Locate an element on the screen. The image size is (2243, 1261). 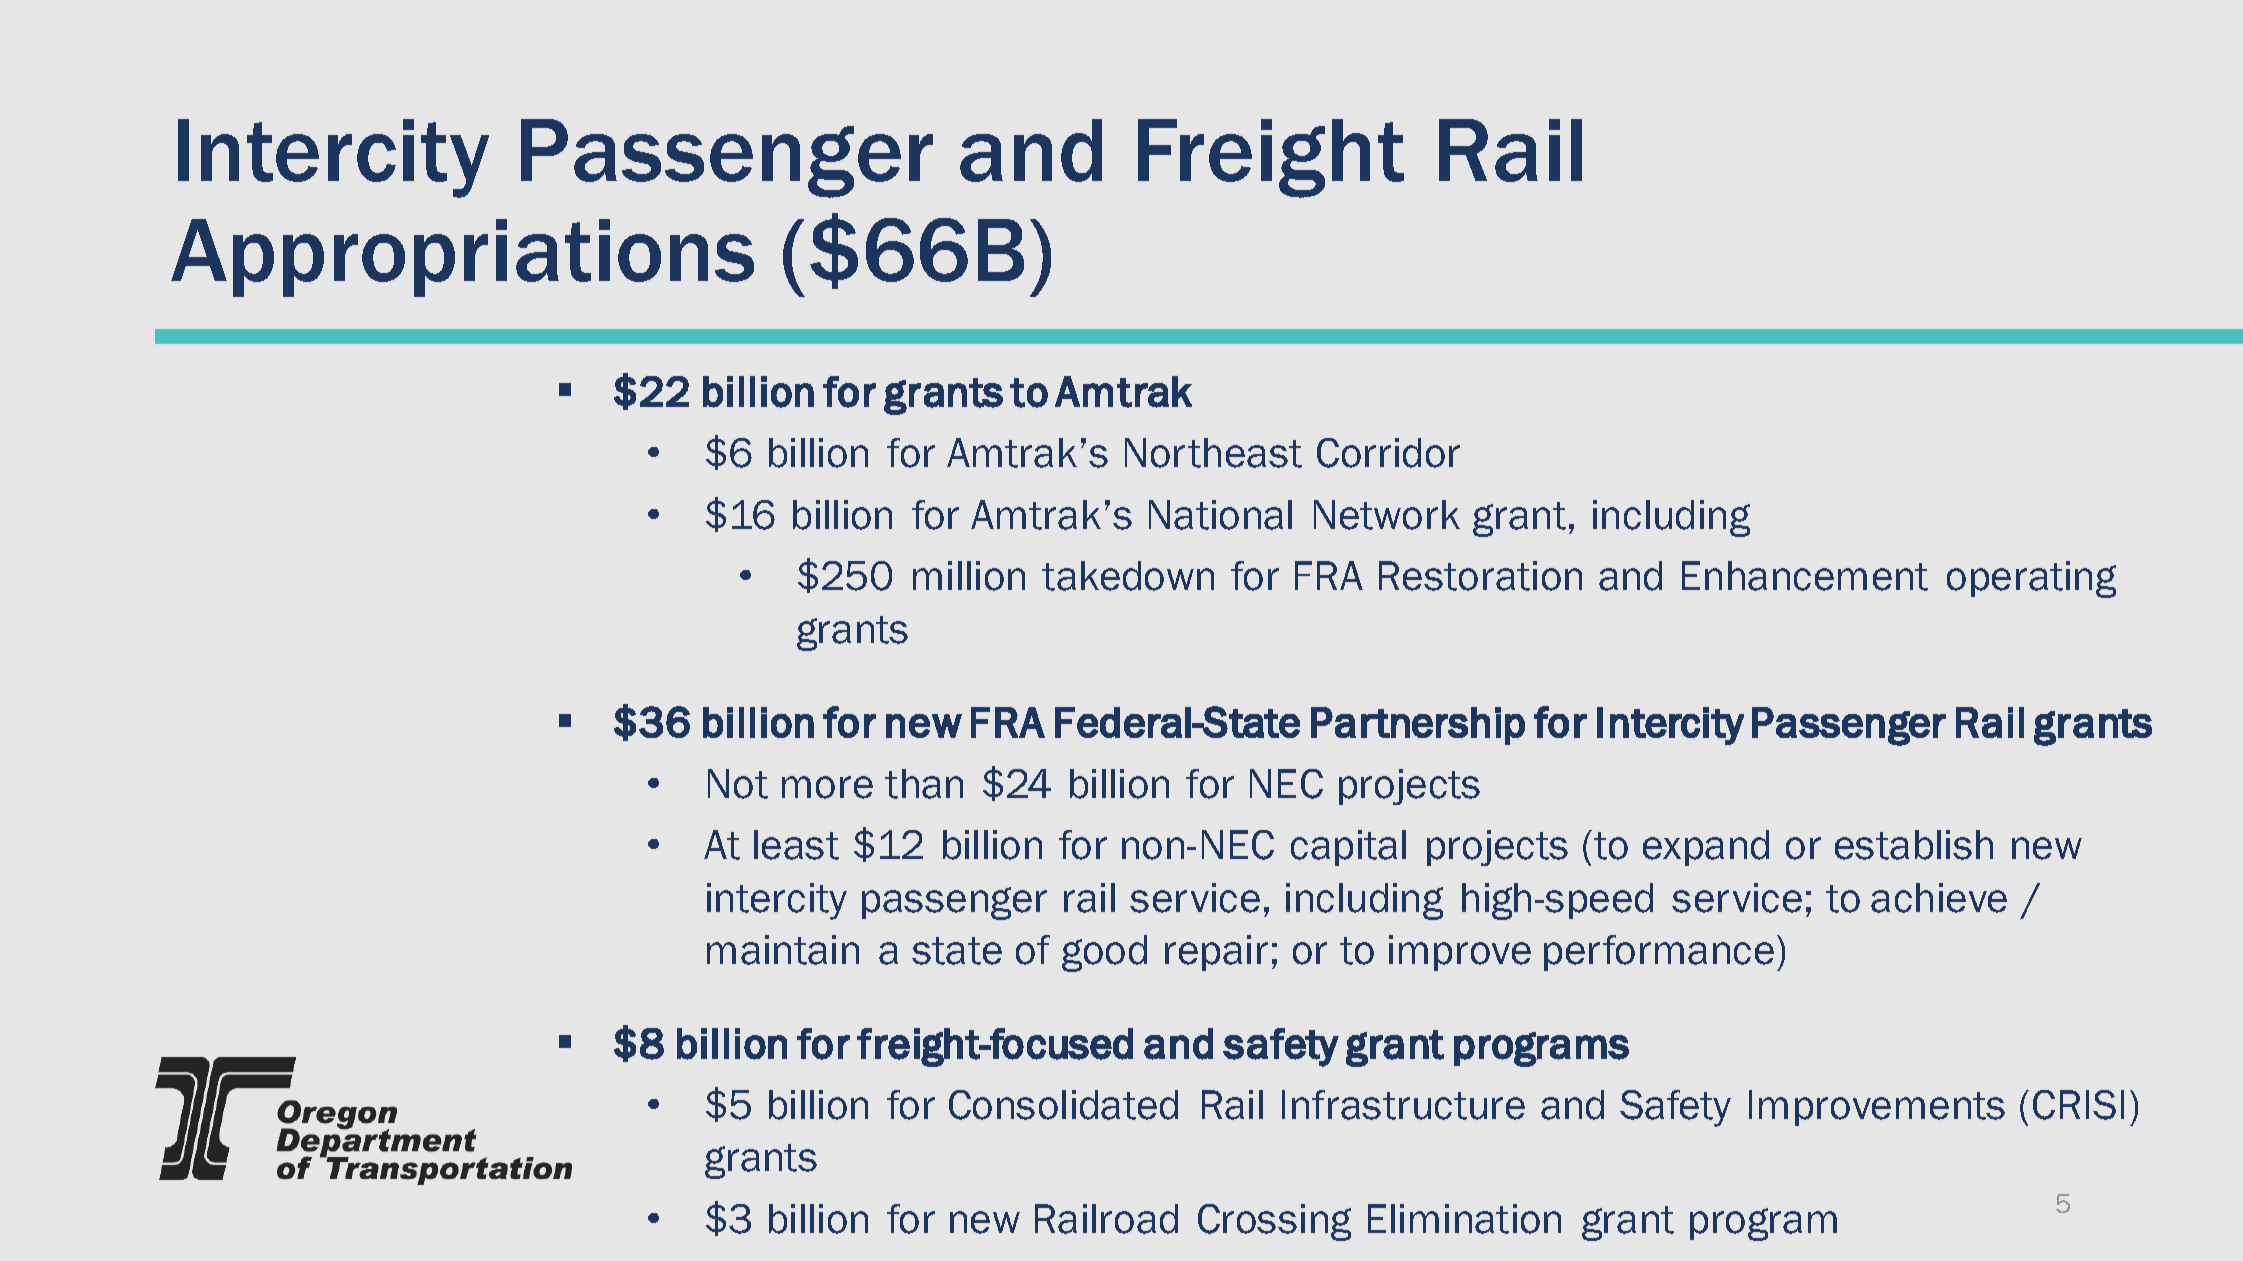
Appropriations is located at coordinates (462, 258).
